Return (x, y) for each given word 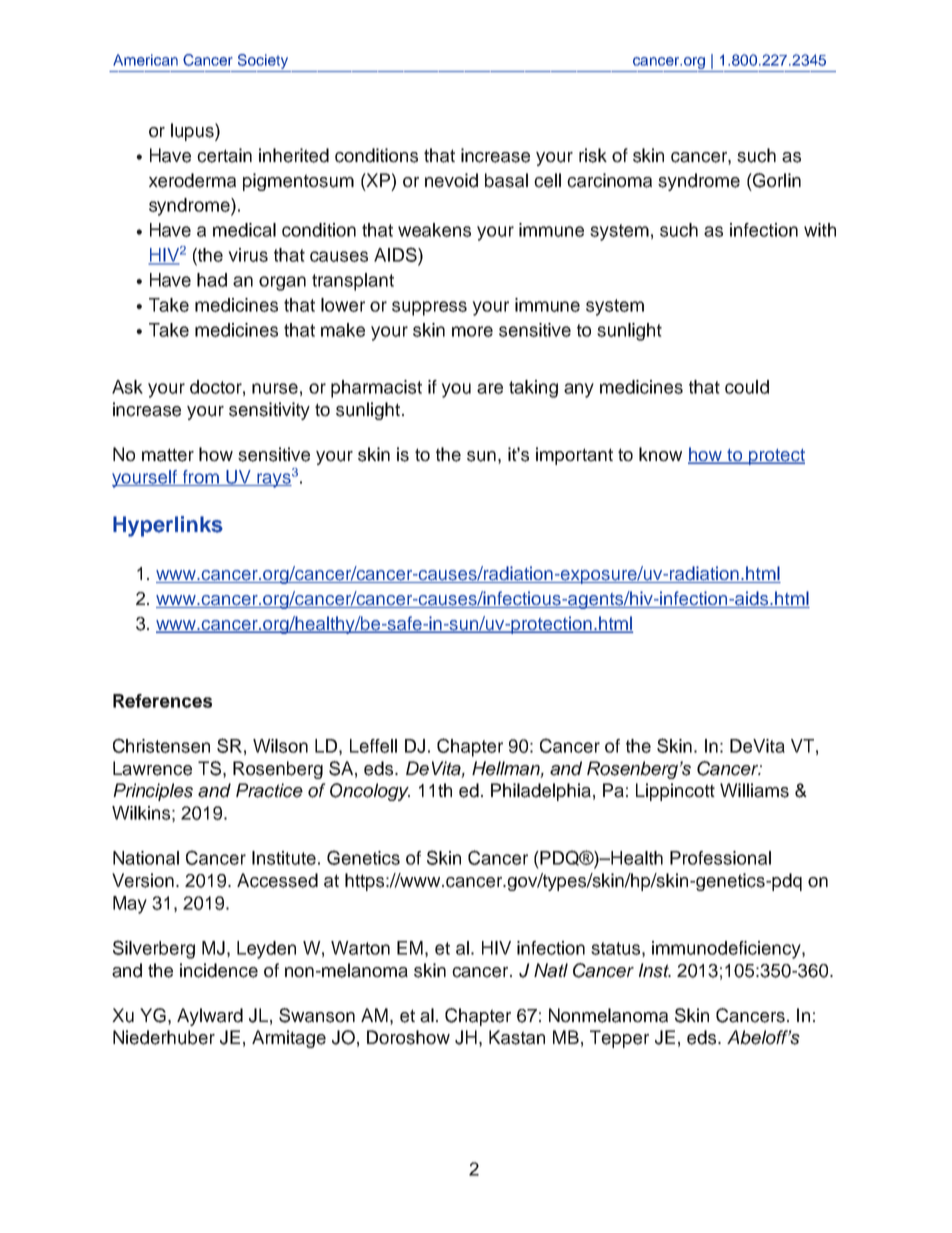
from (200, 478)
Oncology (370, 792)
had (212, 280)
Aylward (210, 1017)
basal (506, 180)
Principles (153, 792)
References (162, 701)
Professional (720, 858)
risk (593, 155)
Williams (754, 790)
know (660, 454)
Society (263, 61)
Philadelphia (541, 792)
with (820, 230)
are (490, 388)
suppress (429, 308)
